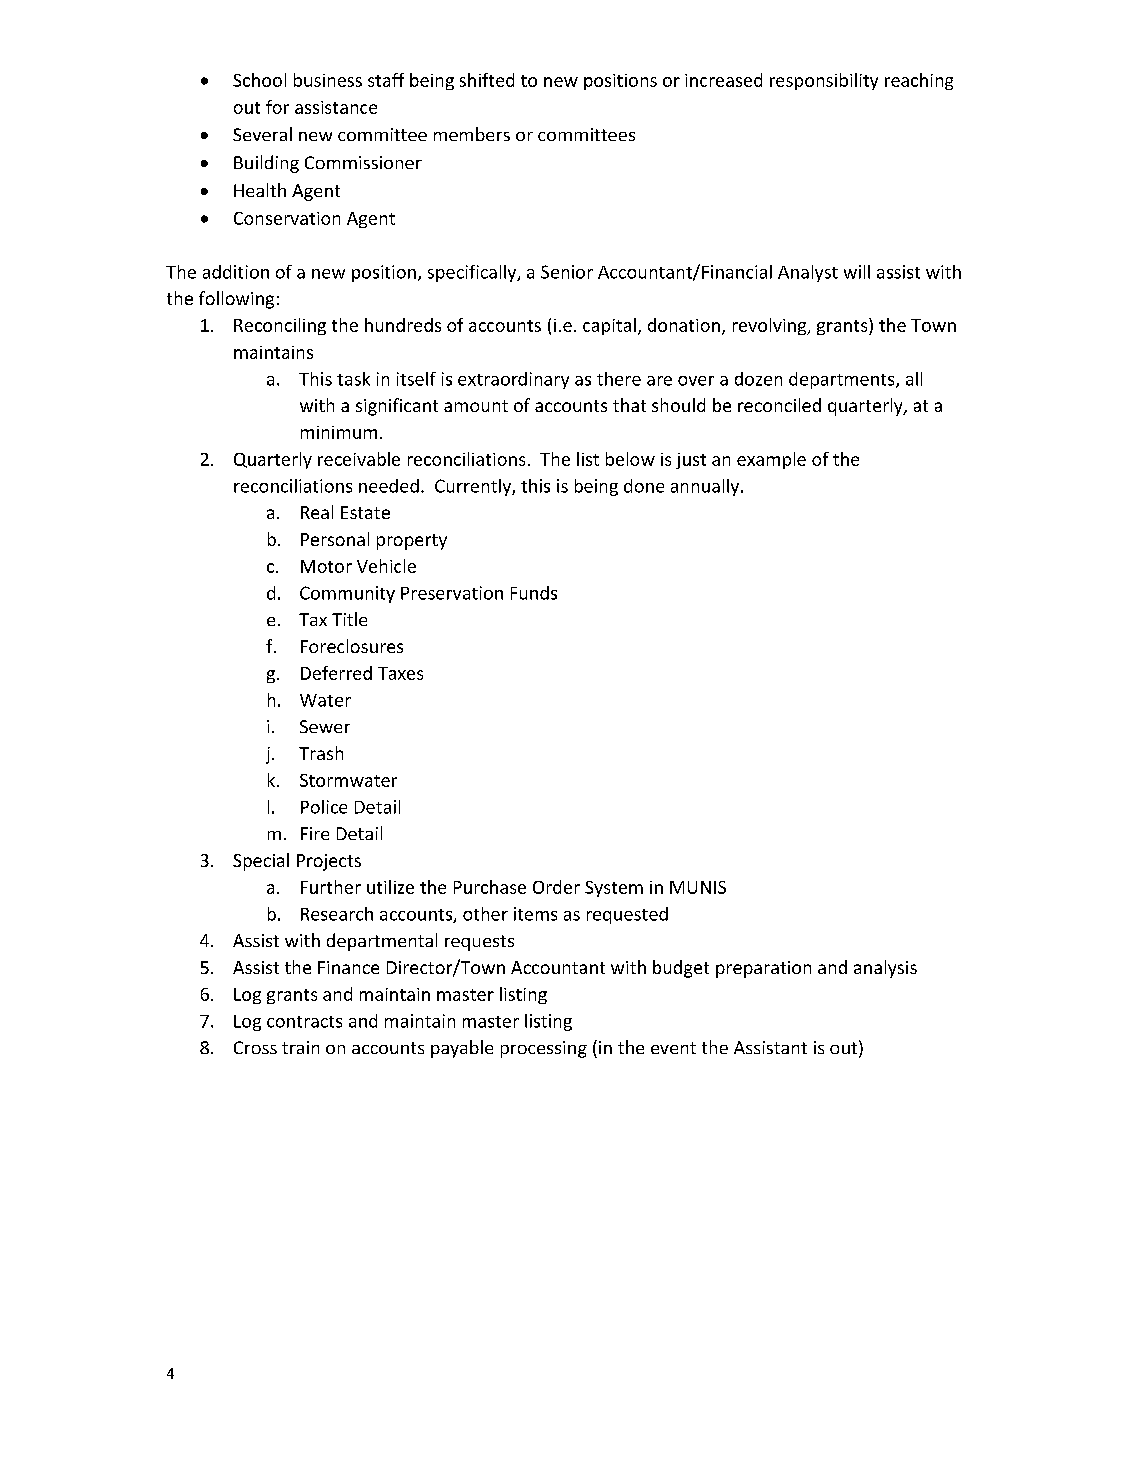 The height and width of the document is (1462, 1130). I want to click on responsibility, so click(824, 81).
